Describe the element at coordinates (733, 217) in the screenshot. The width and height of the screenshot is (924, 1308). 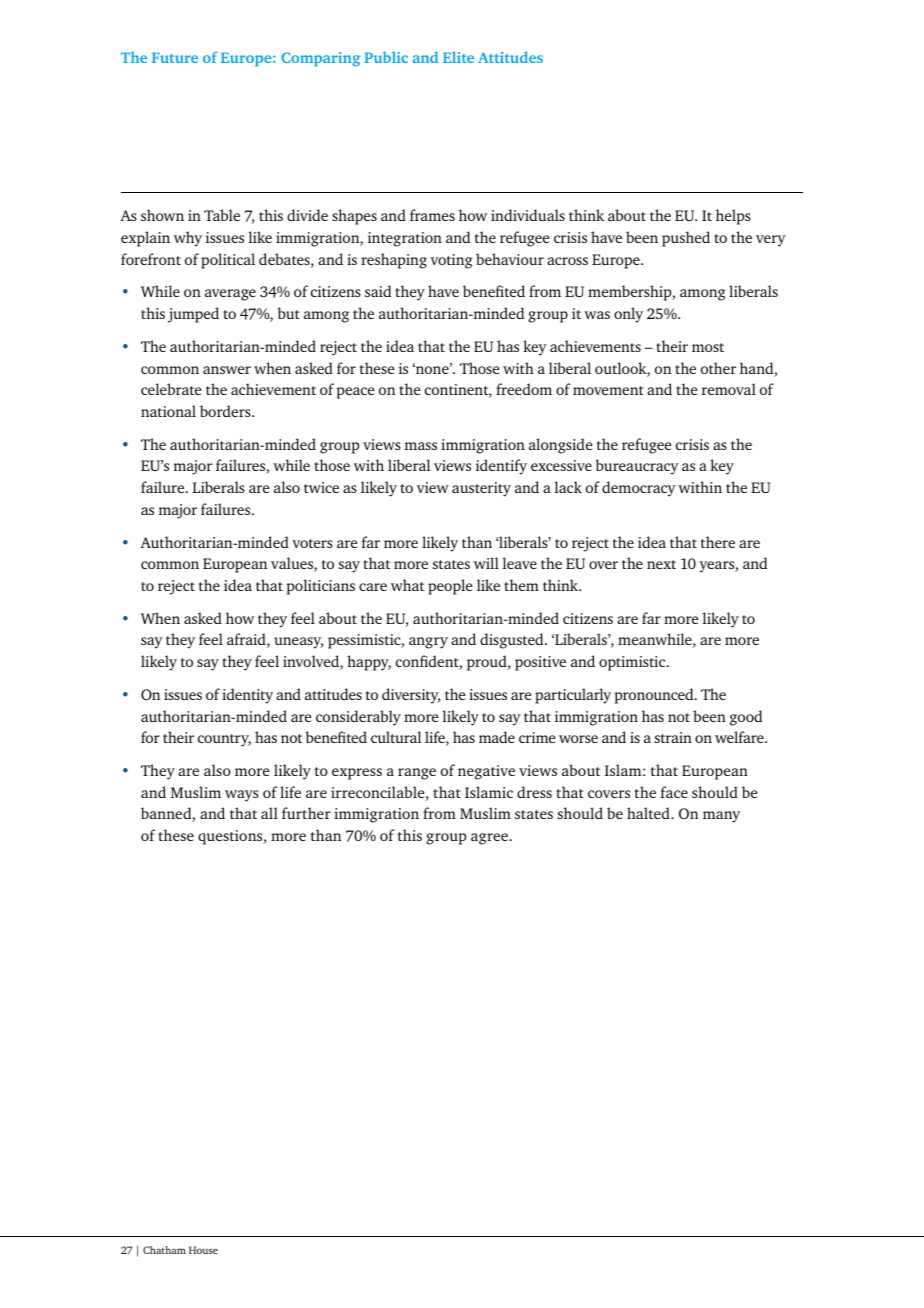
I see `helps` at that location.
